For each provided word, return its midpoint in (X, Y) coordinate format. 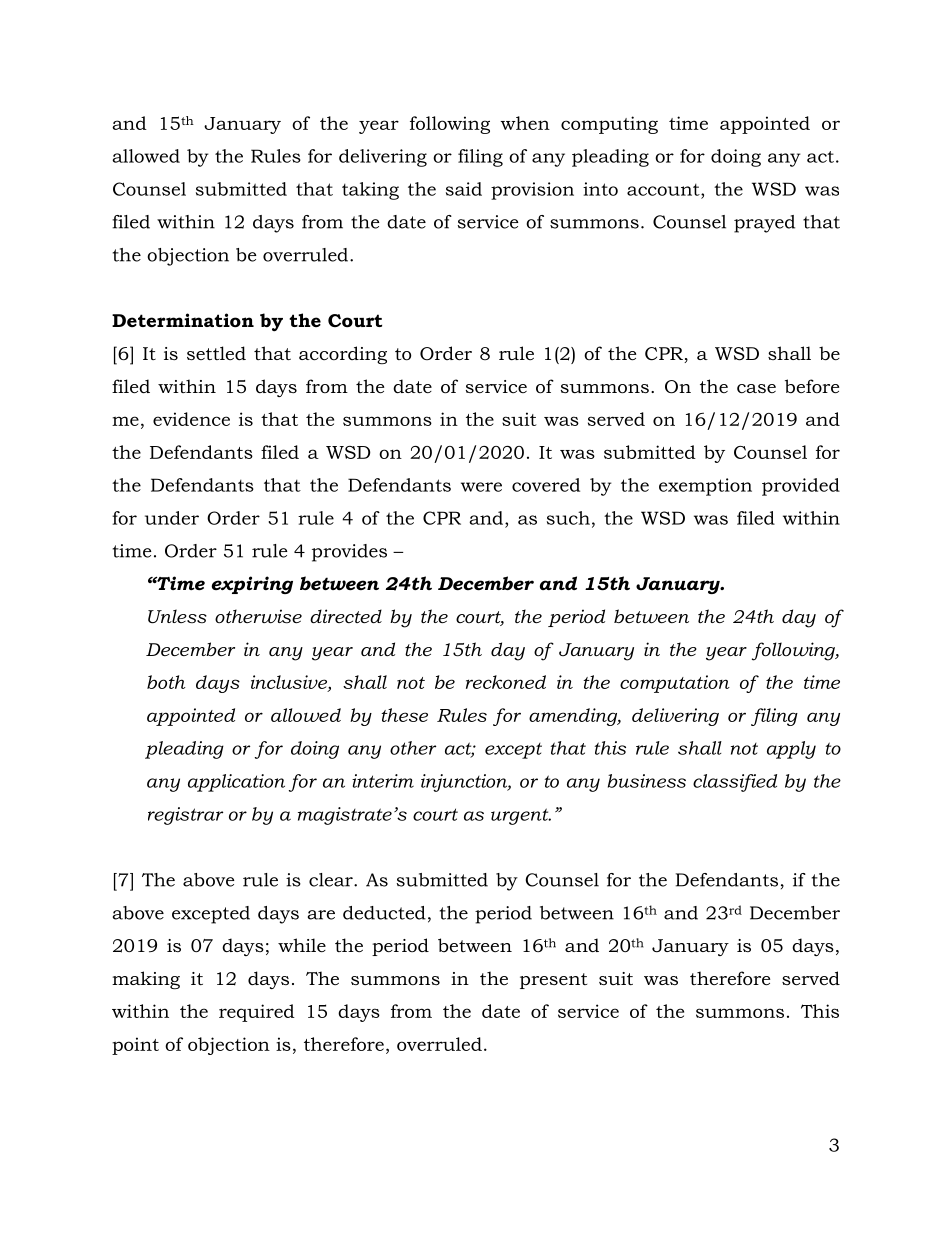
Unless (177, 616)
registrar (185, 816)
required (257, 1013)
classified (735, 783)
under (172, 518)
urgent (521, 816)
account (664, 190)
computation (675, 684)
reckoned (506, 682)
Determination (183, 320)
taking (370, 191)
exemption (705, 487)
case (756, 389)
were (481, 487)
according (343, 355)
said (464, 189)
